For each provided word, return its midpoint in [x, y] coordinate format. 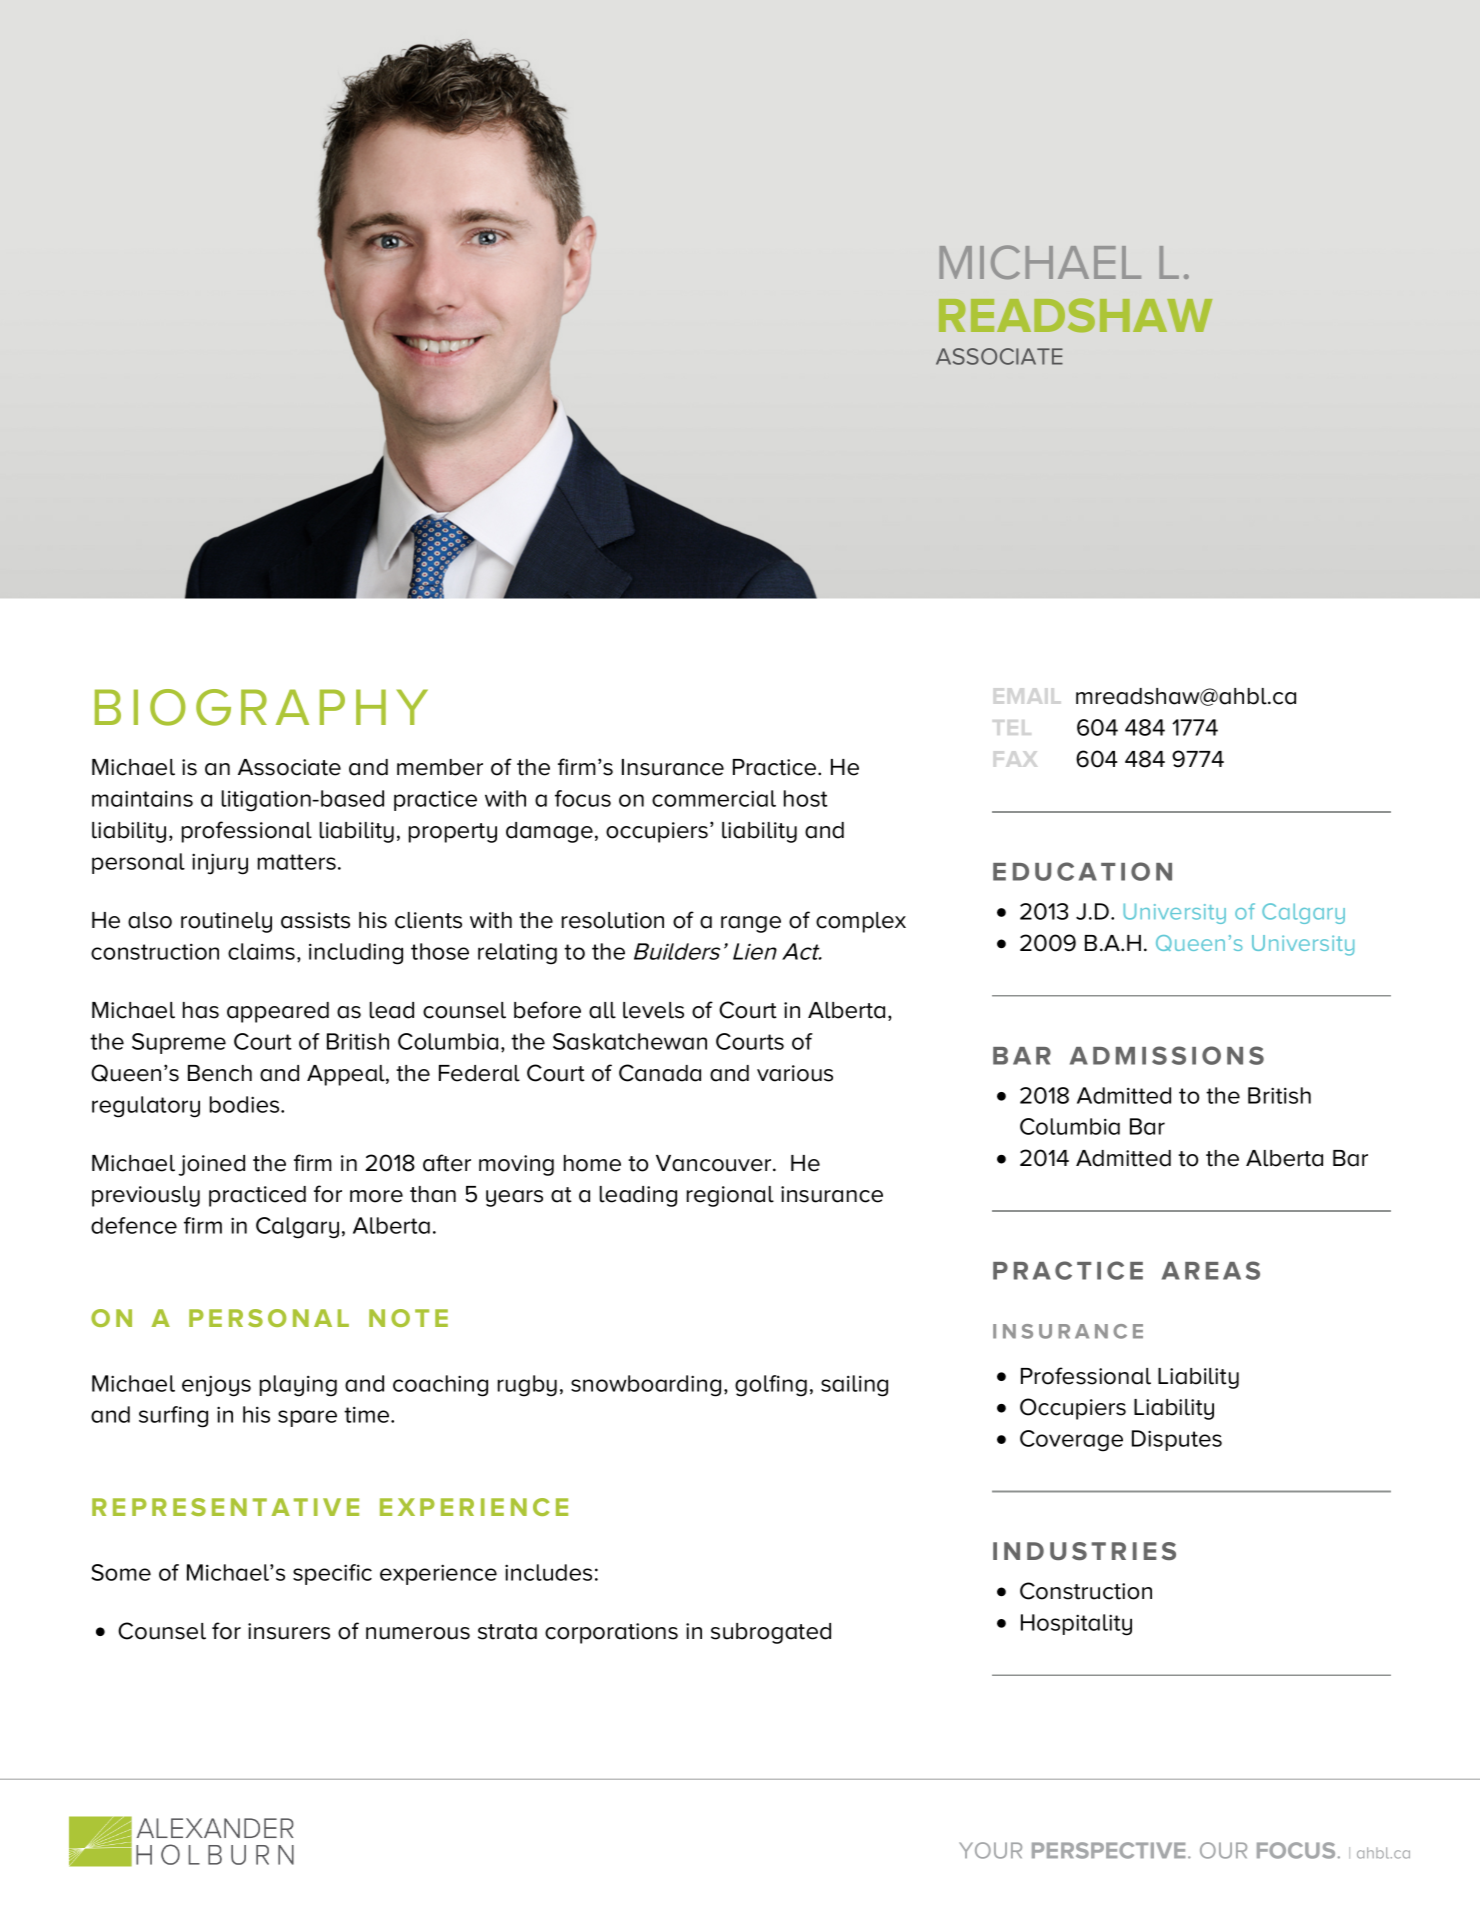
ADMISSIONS [1167, 1055]
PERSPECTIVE [1108, 1850]
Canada [660, 1073]
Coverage [1071, 1441]
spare [307, 1418]
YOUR [990, 1850]
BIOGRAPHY [261, 707]
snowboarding [646, 1386]
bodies [246, 1104]
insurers [289, 1631]
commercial [714, 798]
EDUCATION [1082, 871]
